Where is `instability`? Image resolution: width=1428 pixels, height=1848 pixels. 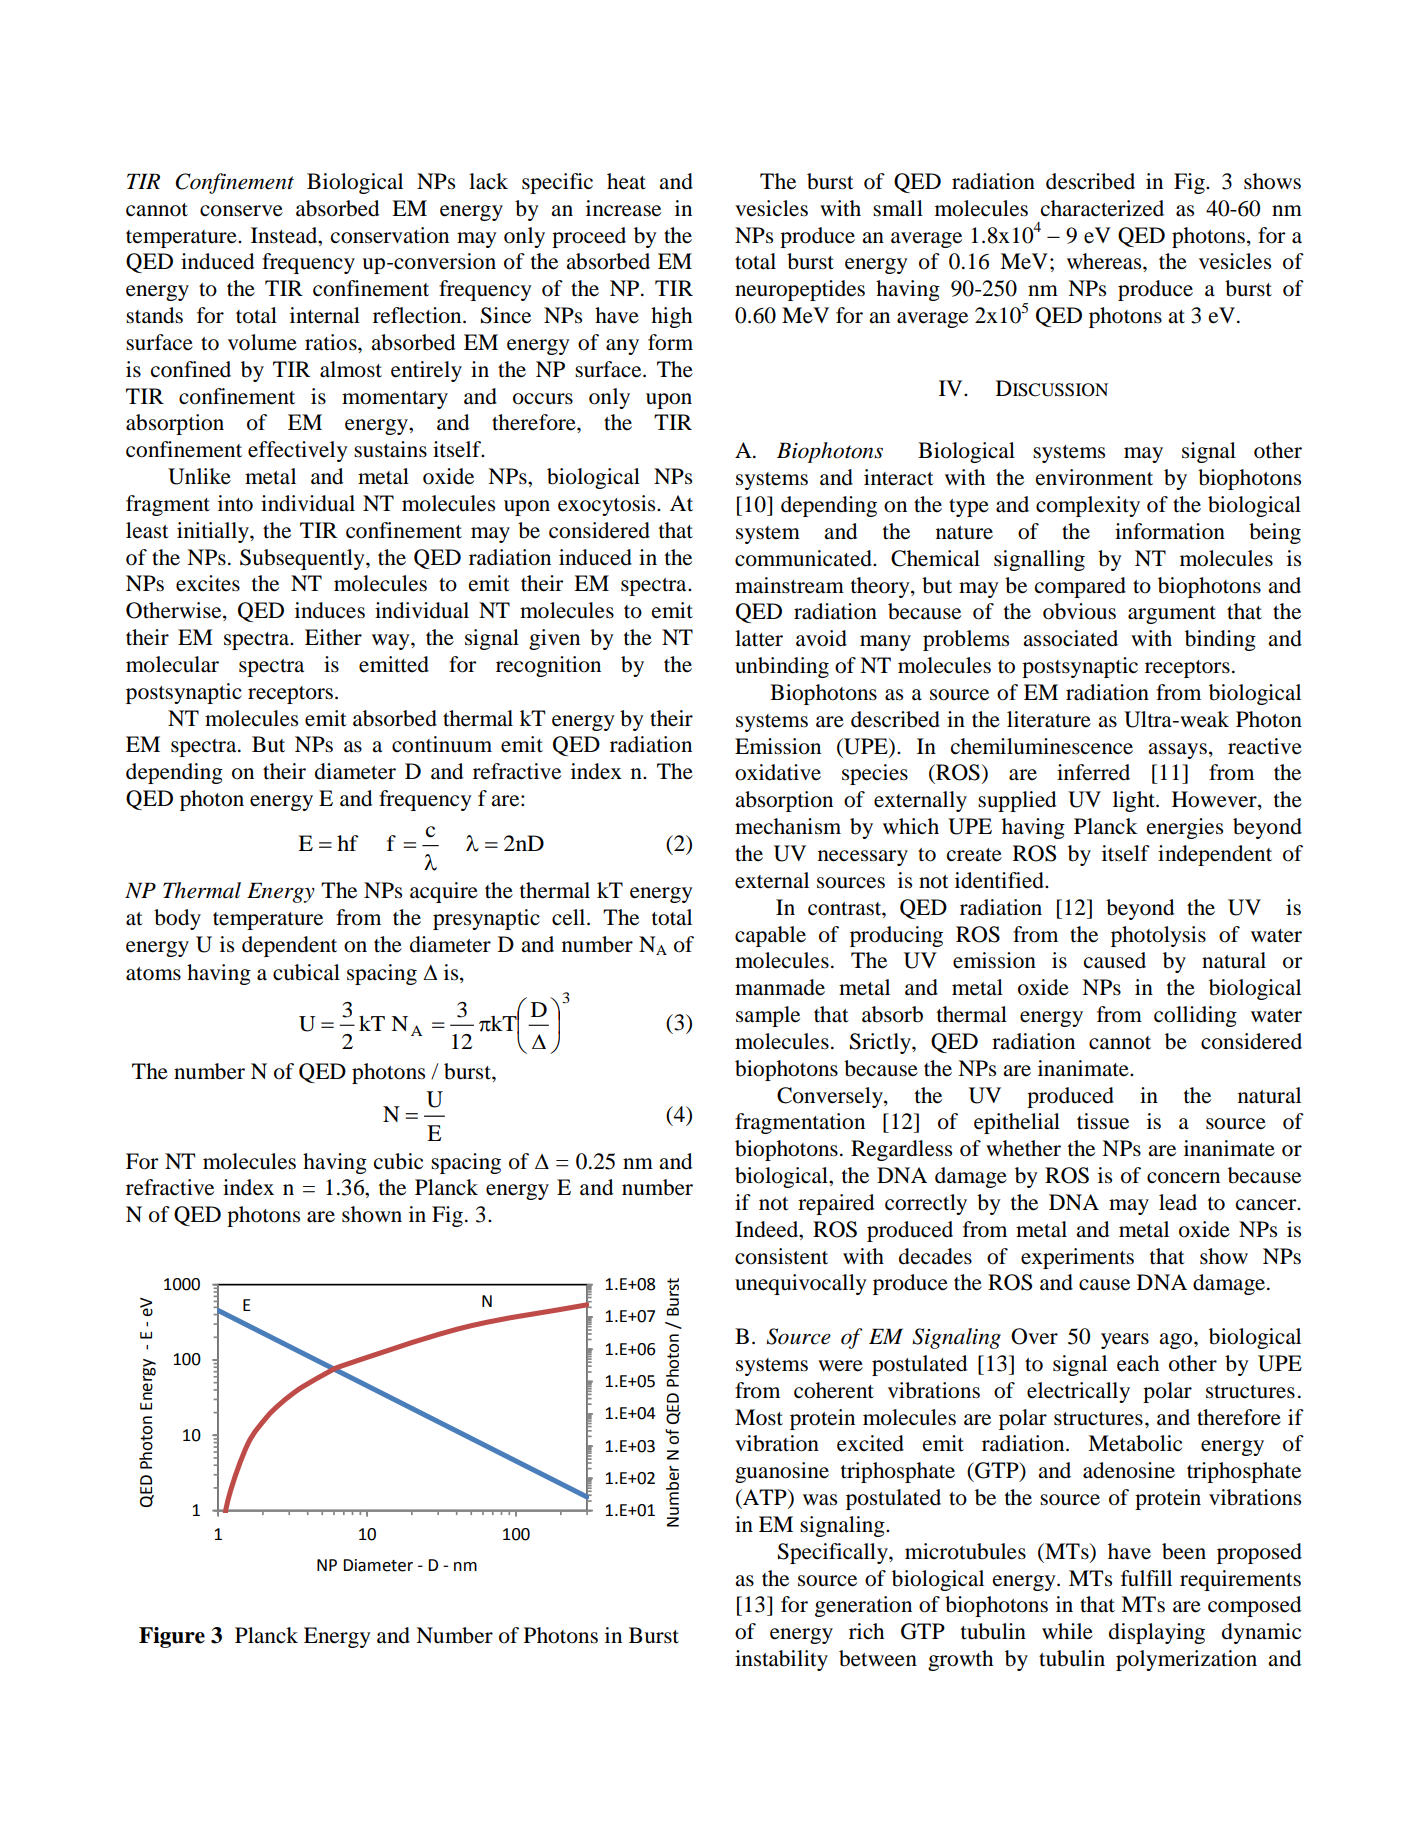
instability is located at coordinates (781, 1660).
